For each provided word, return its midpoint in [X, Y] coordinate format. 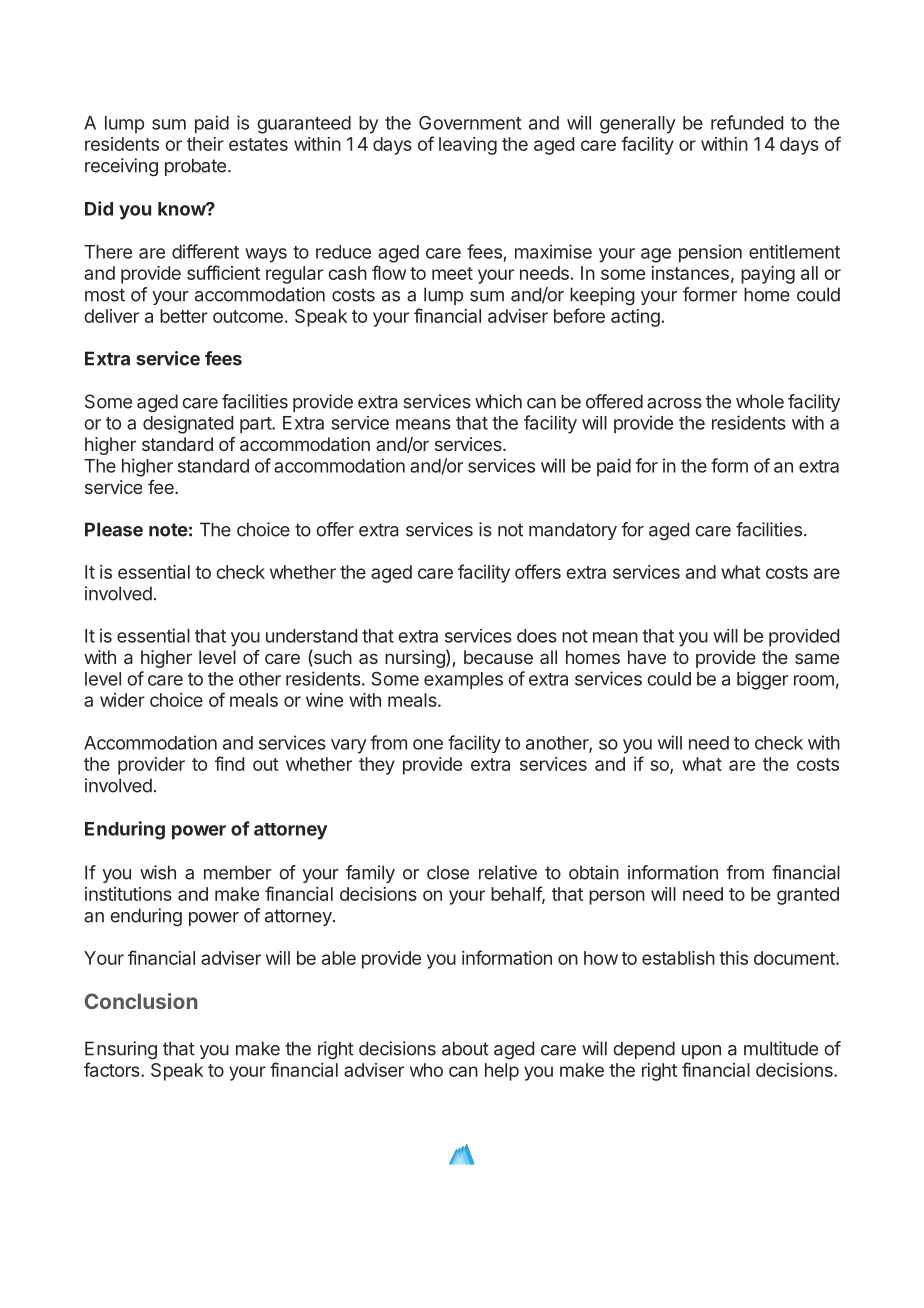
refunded [747, 122]
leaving [468, 146]
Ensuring [121, 1050]
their [205, 144]
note [168, 530]
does [537, 636]
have [647, 657]
